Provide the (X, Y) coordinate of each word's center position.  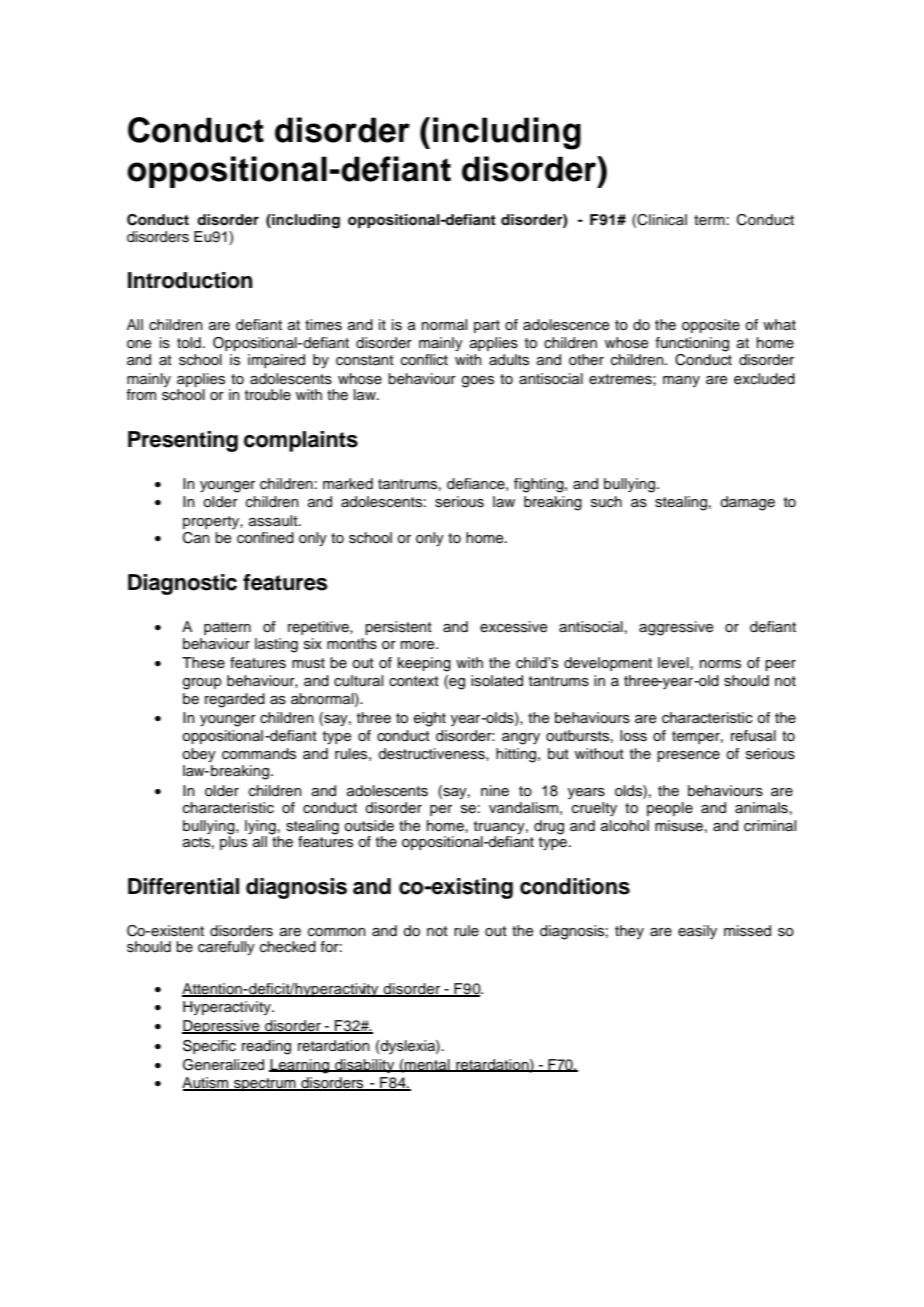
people (670, 809)
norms (720, 664)
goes (478, 382)
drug (549, 827)
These (203, 663)
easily (697, 932)
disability (365, 1066)
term (709, 220)
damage (747, 503)
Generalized (223, 1065)
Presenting (183, 441)
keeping (424, 664)
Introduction (190, 280)
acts (196, 842)
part (487, 326)
